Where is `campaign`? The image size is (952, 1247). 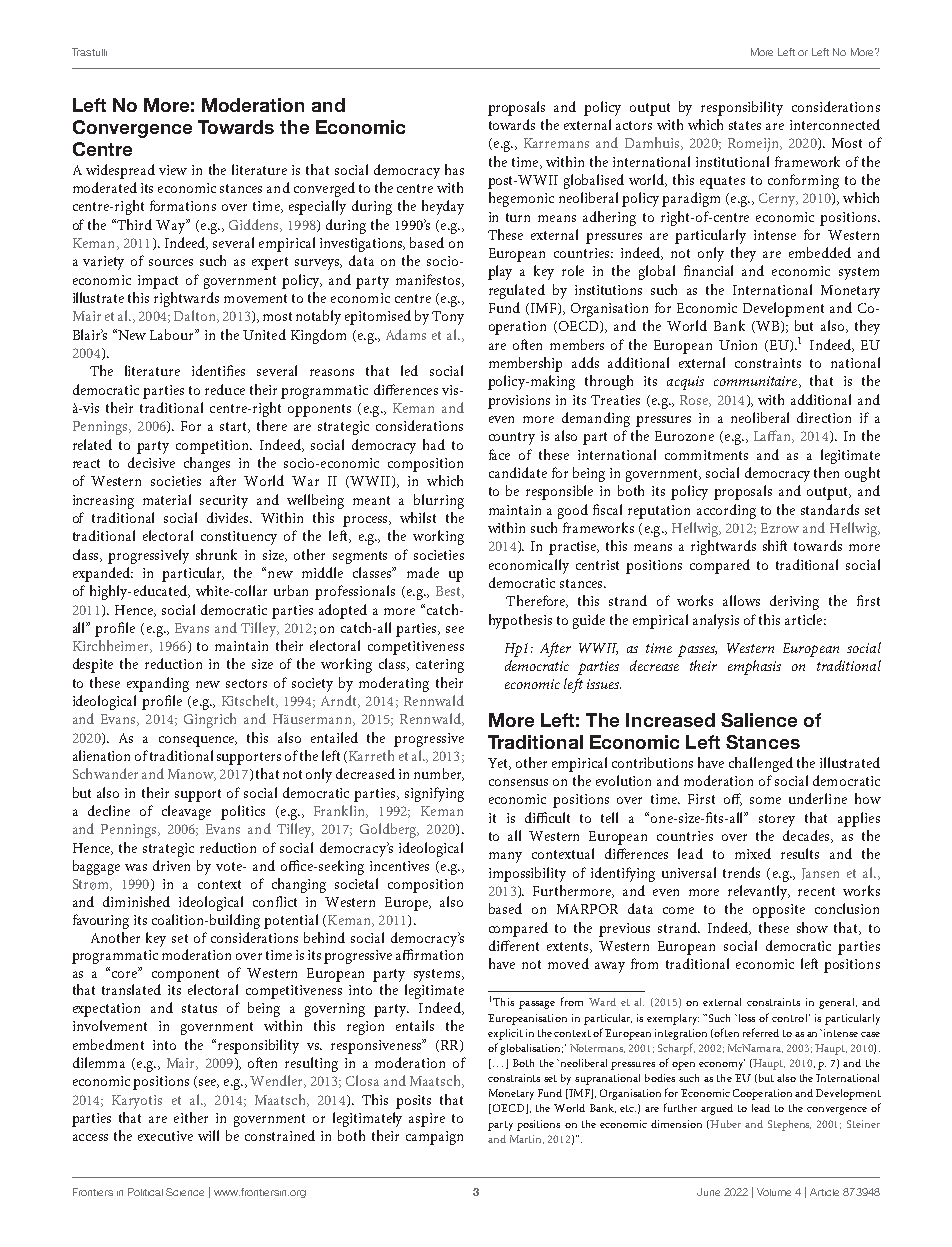
campaign is located at coordinates (434, 1138).
